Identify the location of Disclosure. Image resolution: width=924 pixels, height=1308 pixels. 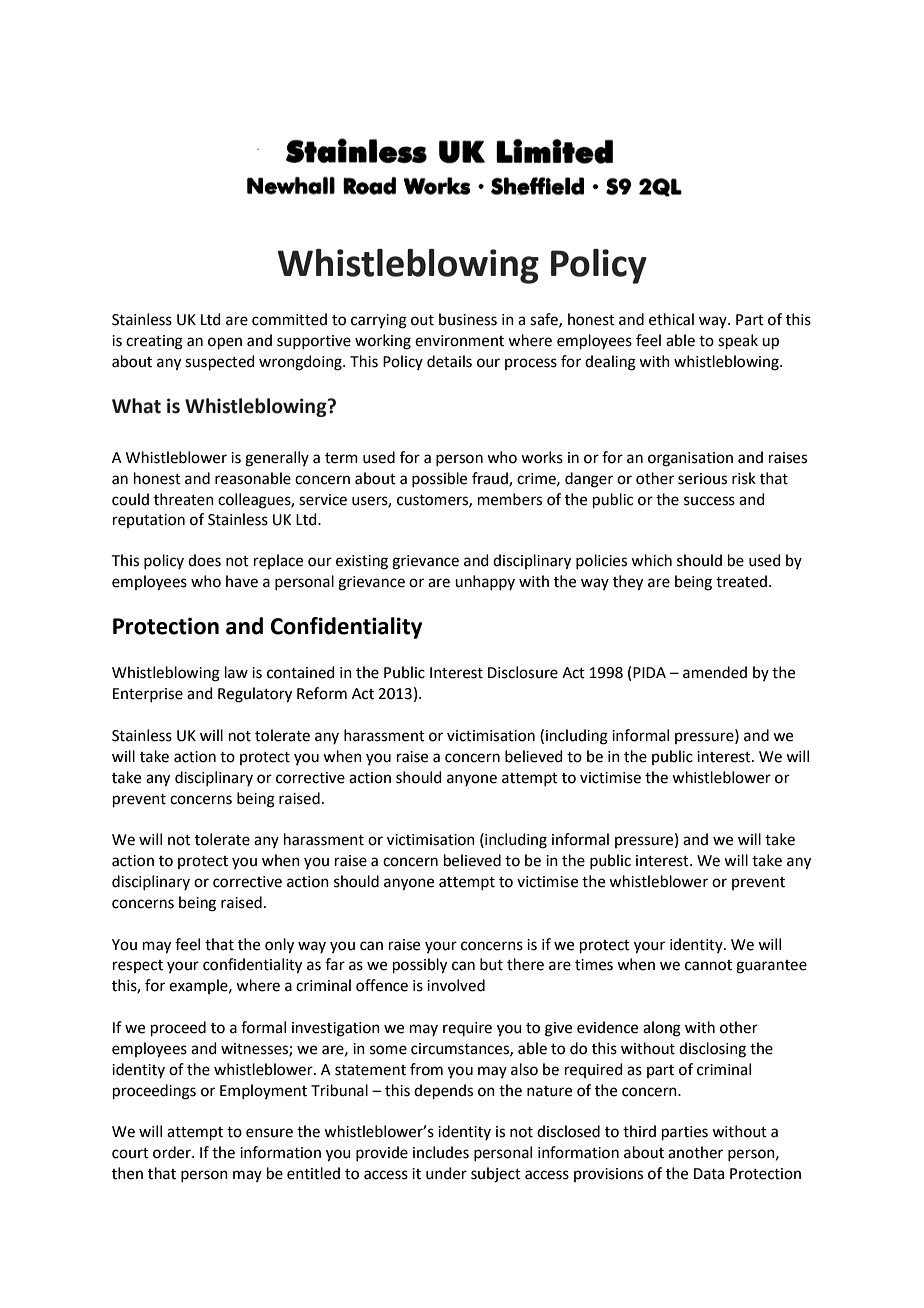
(523, 672).
